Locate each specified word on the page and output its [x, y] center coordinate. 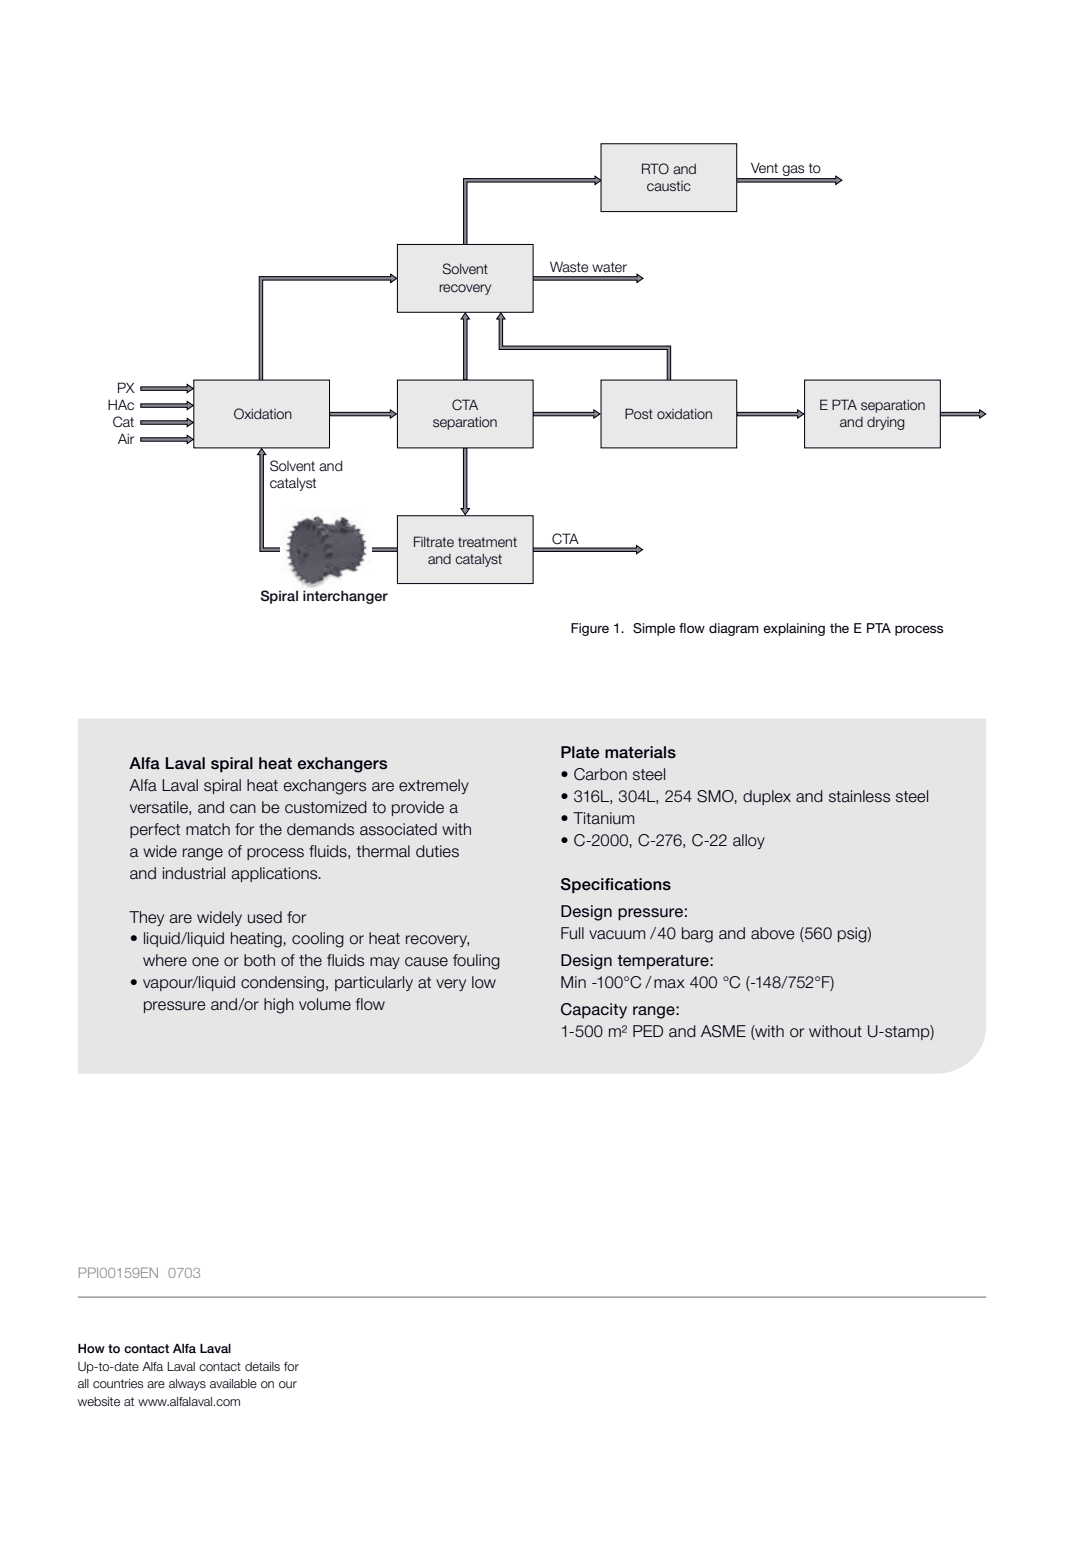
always [187, 1385]
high [279, 1006]
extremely [434, 786]
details [262, 1366]
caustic [669, 186]
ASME [723, 1031]
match [208, 829]
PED [648, 1031]
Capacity [594, 1011]
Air [126, 438]
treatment [487, 542]
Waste [569, 267]
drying [886, 423]
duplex [767, 797]
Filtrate [434, 541]
